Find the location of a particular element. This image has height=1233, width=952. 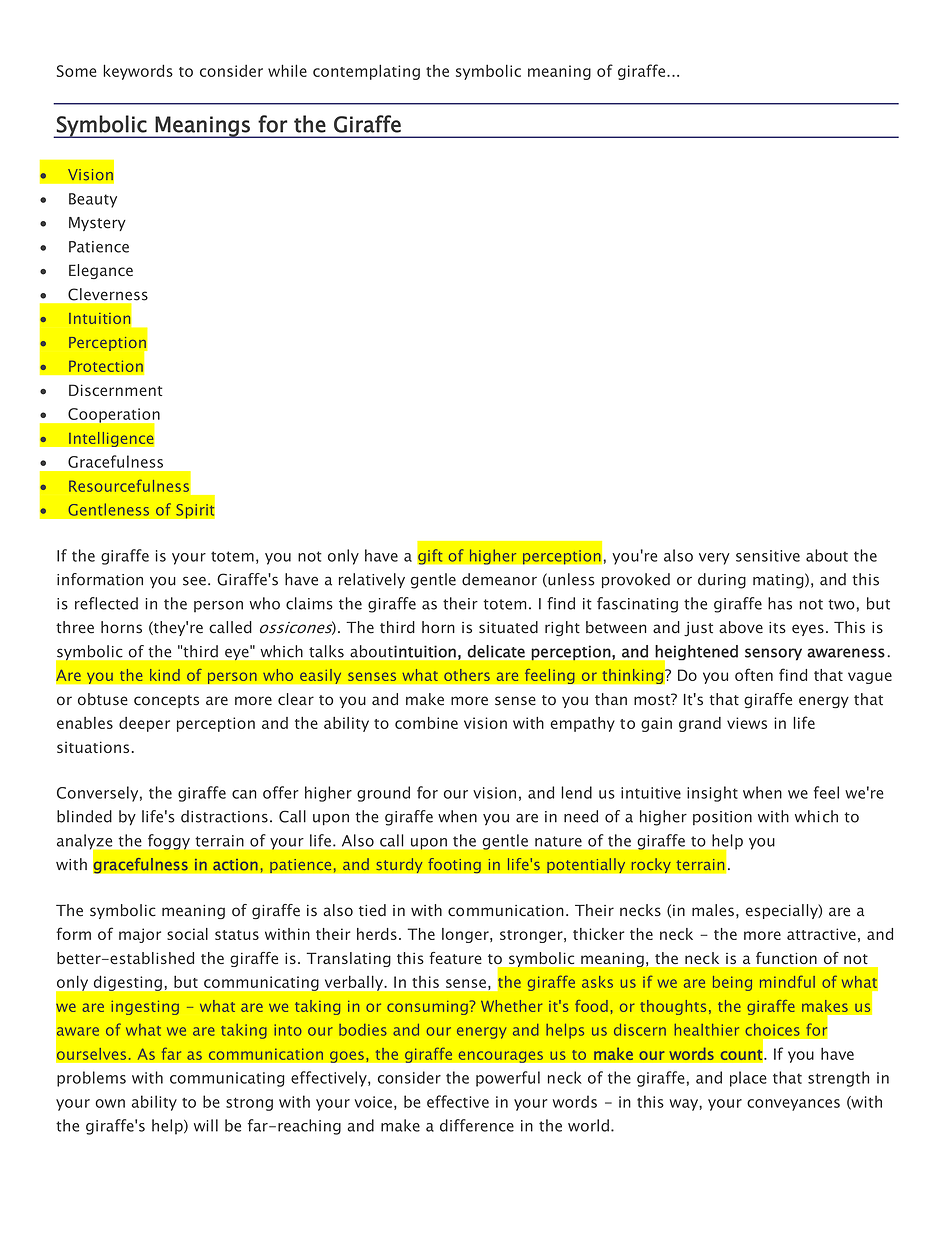

will is located at coordinates (206, 1125).
